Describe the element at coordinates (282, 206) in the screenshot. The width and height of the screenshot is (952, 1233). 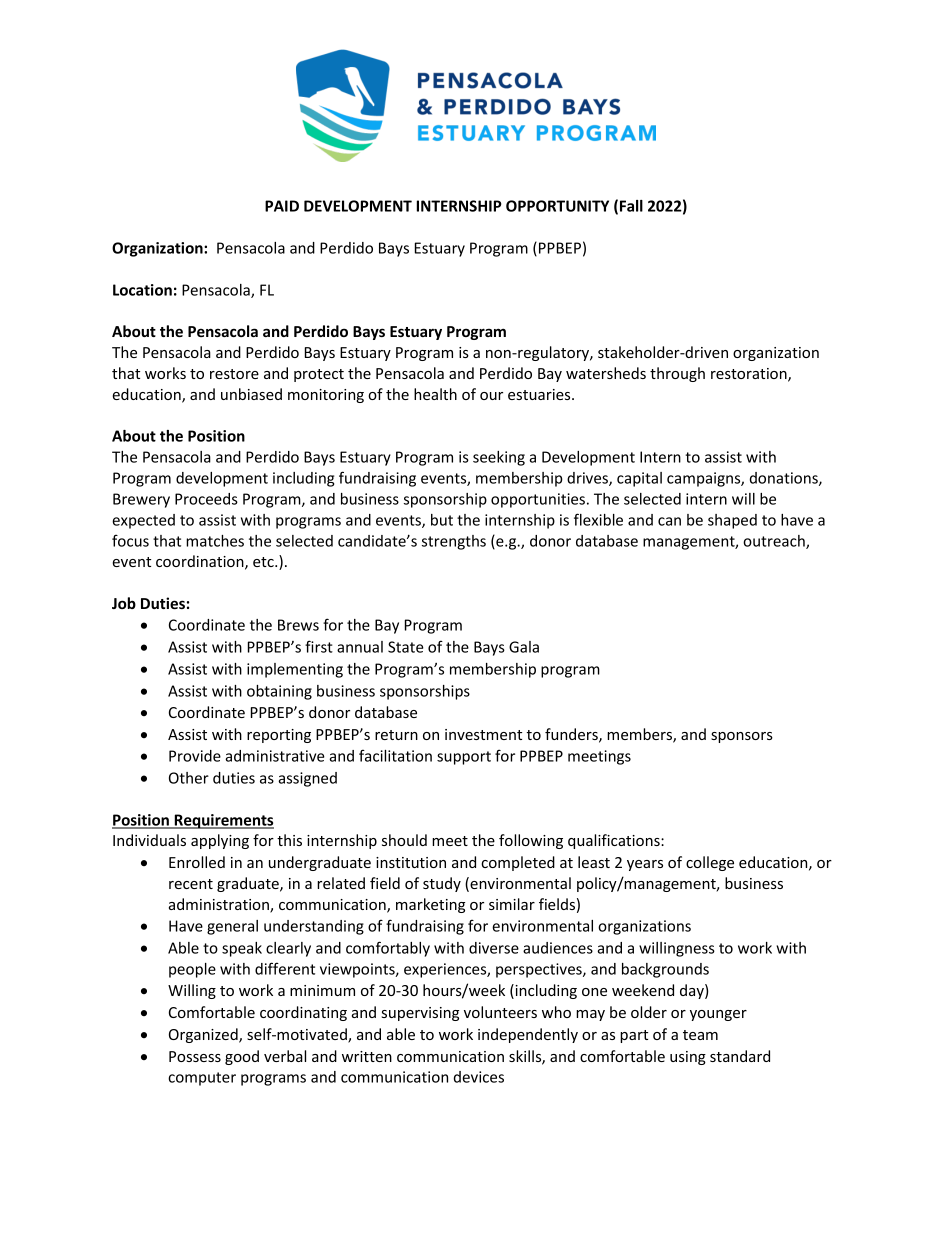
I see `PAID` at that location.
